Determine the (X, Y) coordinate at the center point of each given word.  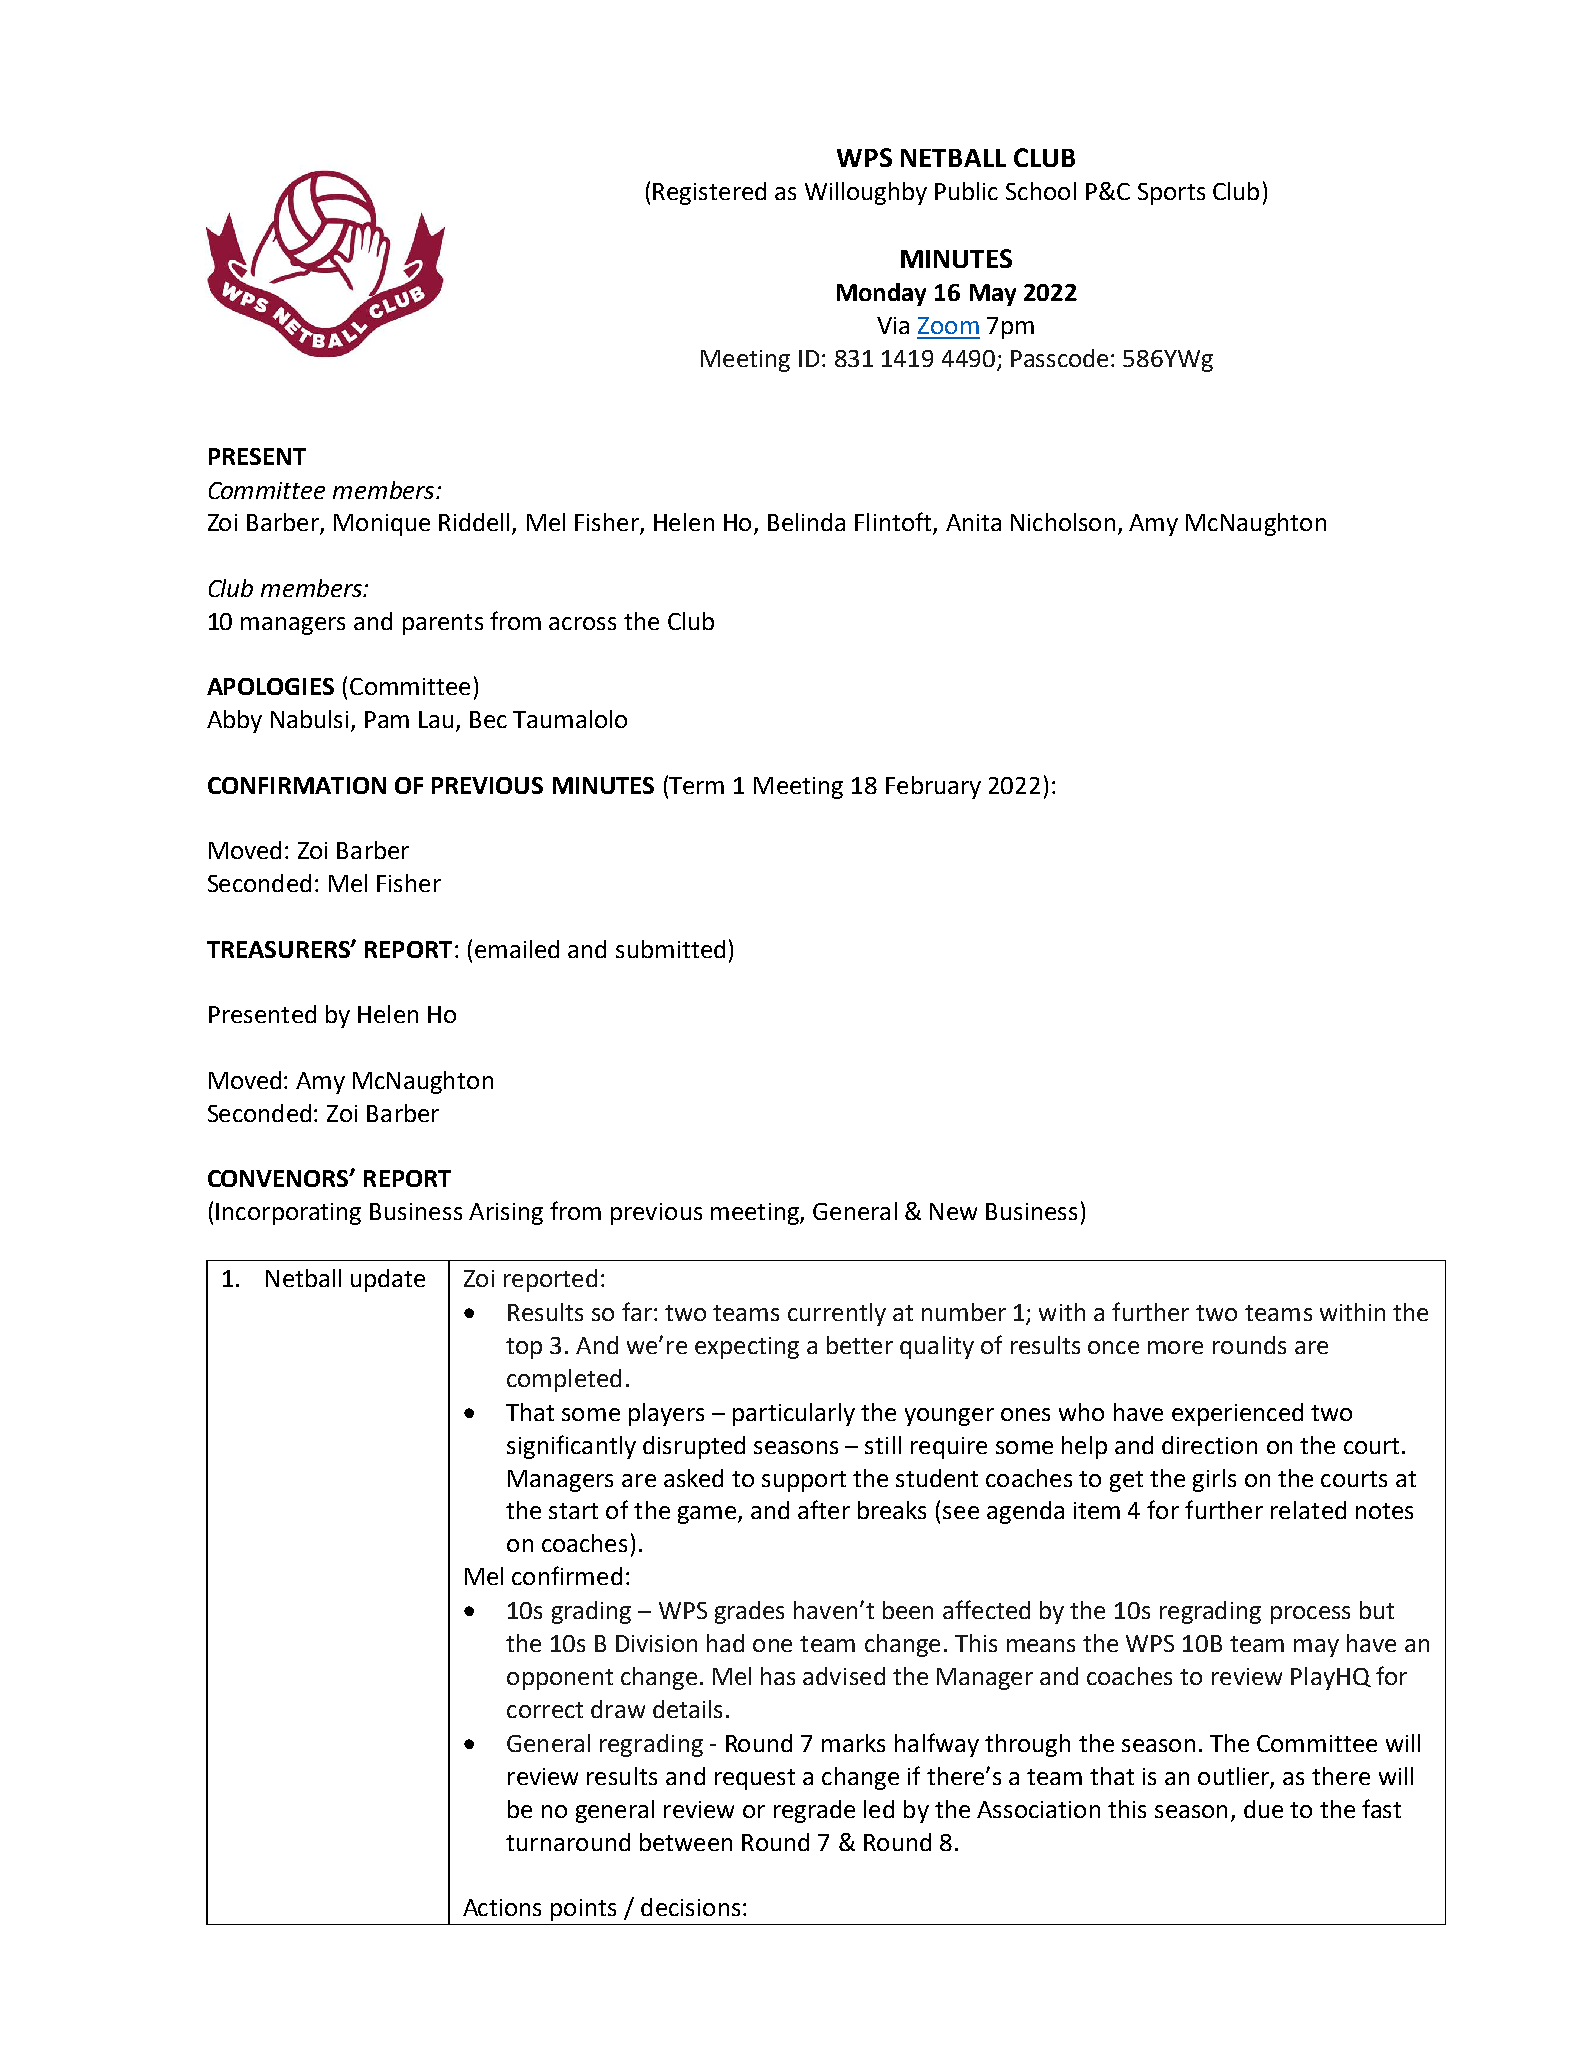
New (953, 1211)
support (804, 1481)
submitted (670, 949)
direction (1209, 1445)
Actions (502, 1907)
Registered (709, 193)
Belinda (806, 522)
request (755, 1779)
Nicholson (1063, 522)
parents (443, 624)
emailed (517, 949)
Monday (881, 294)
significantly (571, 1447)
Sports (1171, 194)
